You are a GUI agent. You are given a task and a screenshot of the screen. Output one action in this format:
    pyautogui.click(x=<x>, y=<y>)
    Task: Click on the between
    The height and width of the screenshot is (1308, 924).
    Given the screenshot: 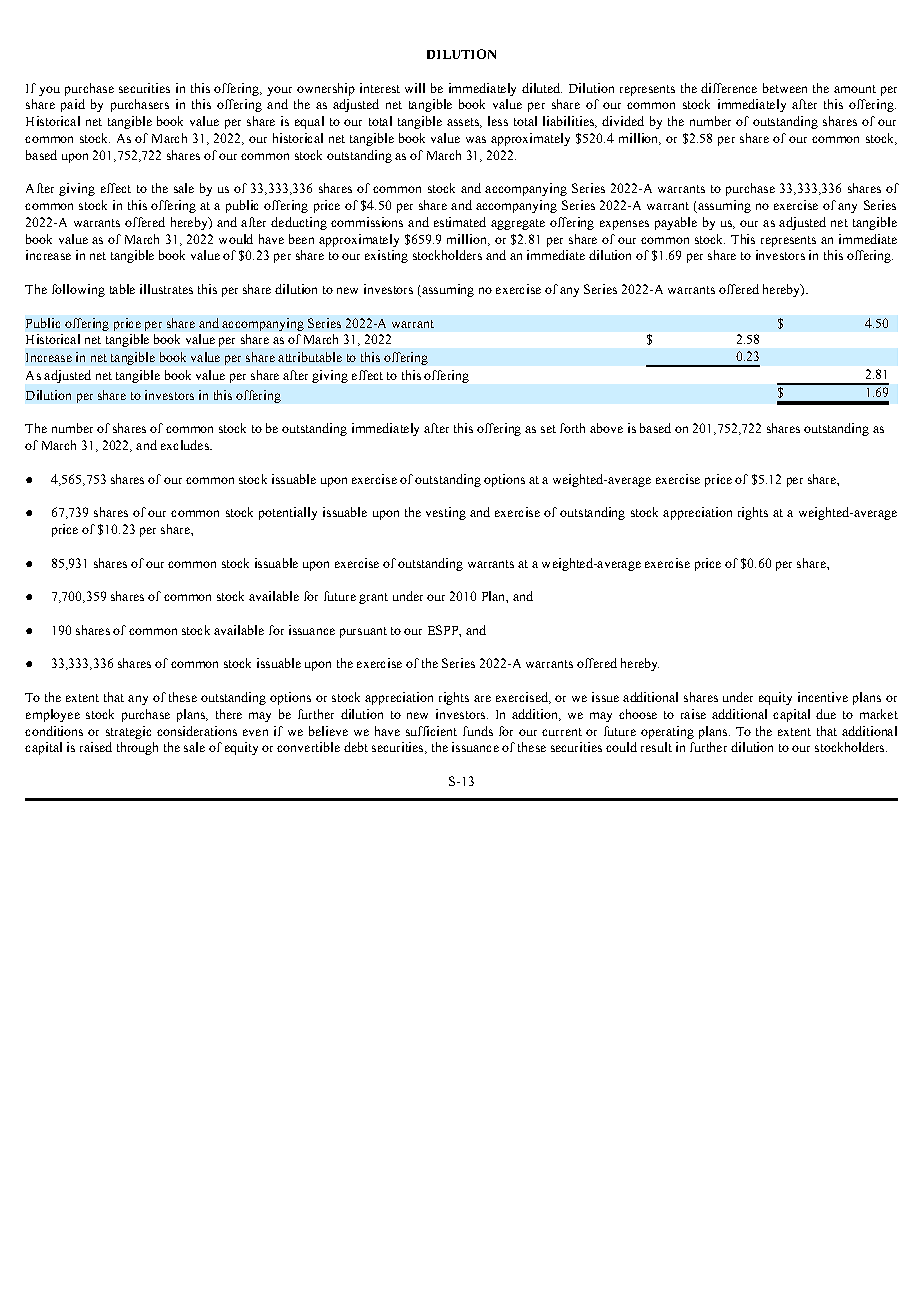 What is the action you would take?
    pyautogui.click(x=785, y=88)
